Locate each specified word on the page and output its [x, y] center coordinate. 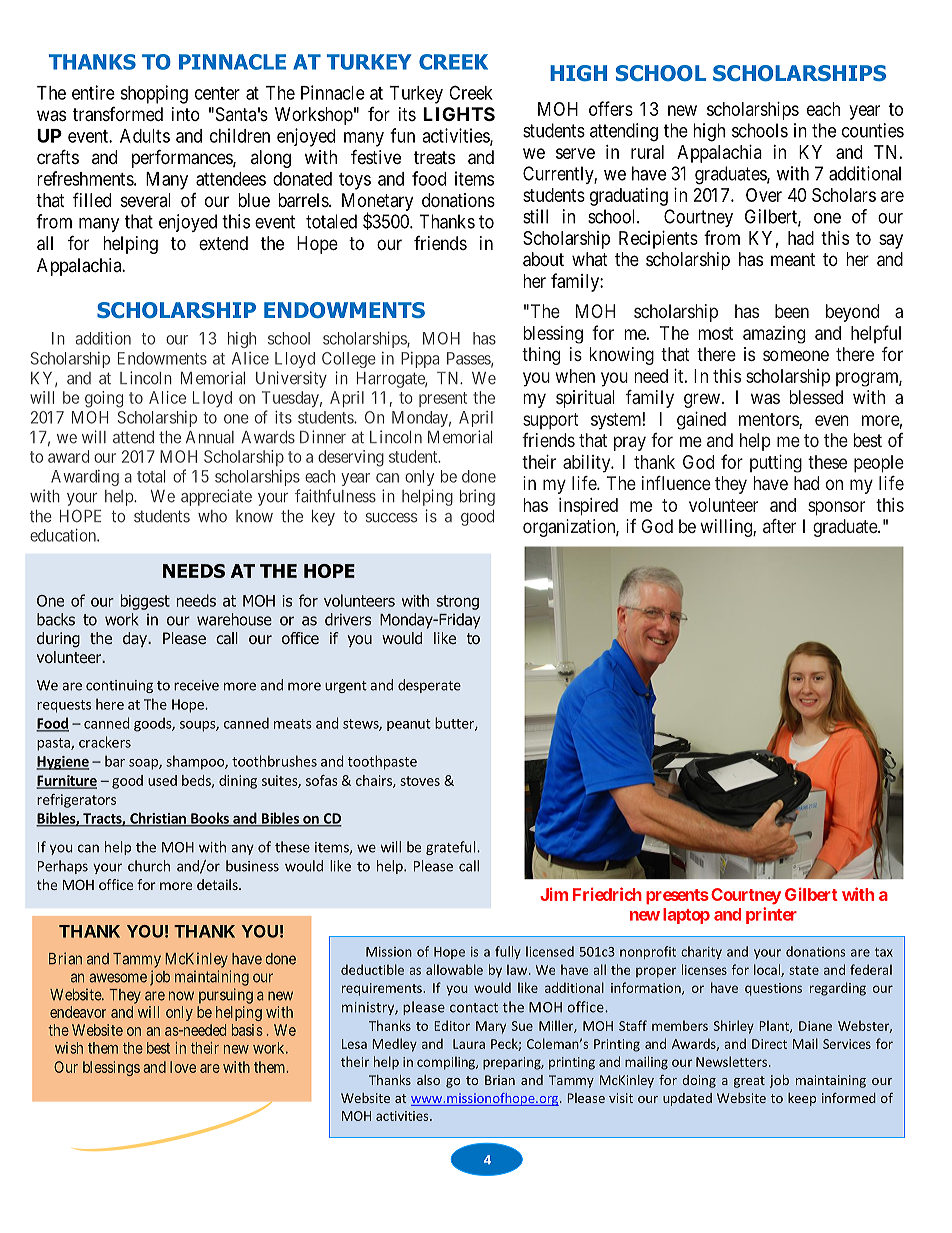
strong [457, 602]
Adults [145, 136]
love [183, 1067]
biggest [145, 602]
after [779, 526]
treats [434, 157]
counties [873, 130]
